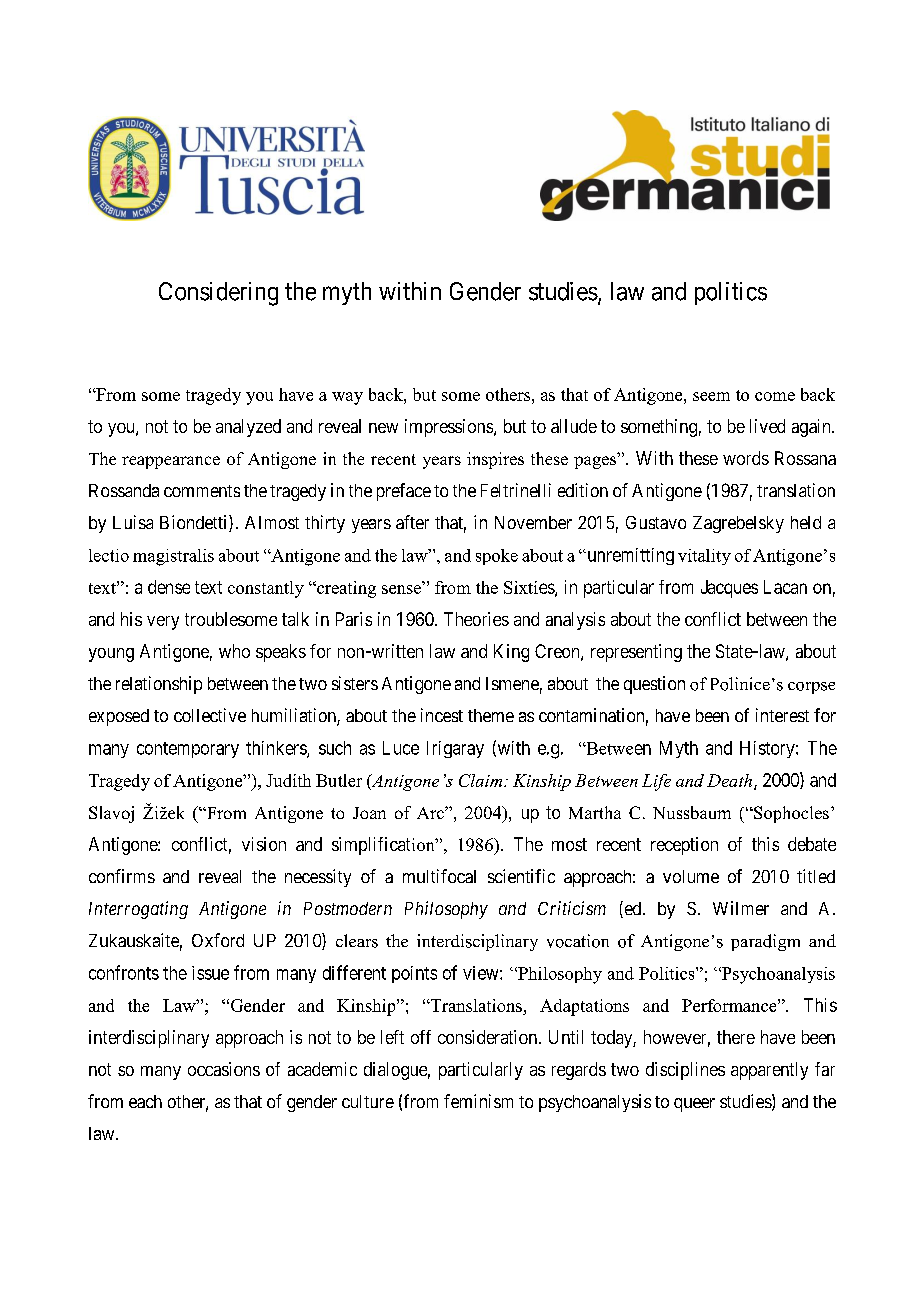 Image resolution: width=924 pixels, height=1308 pixels. I want to click on Jacques, so click(729, 589).
